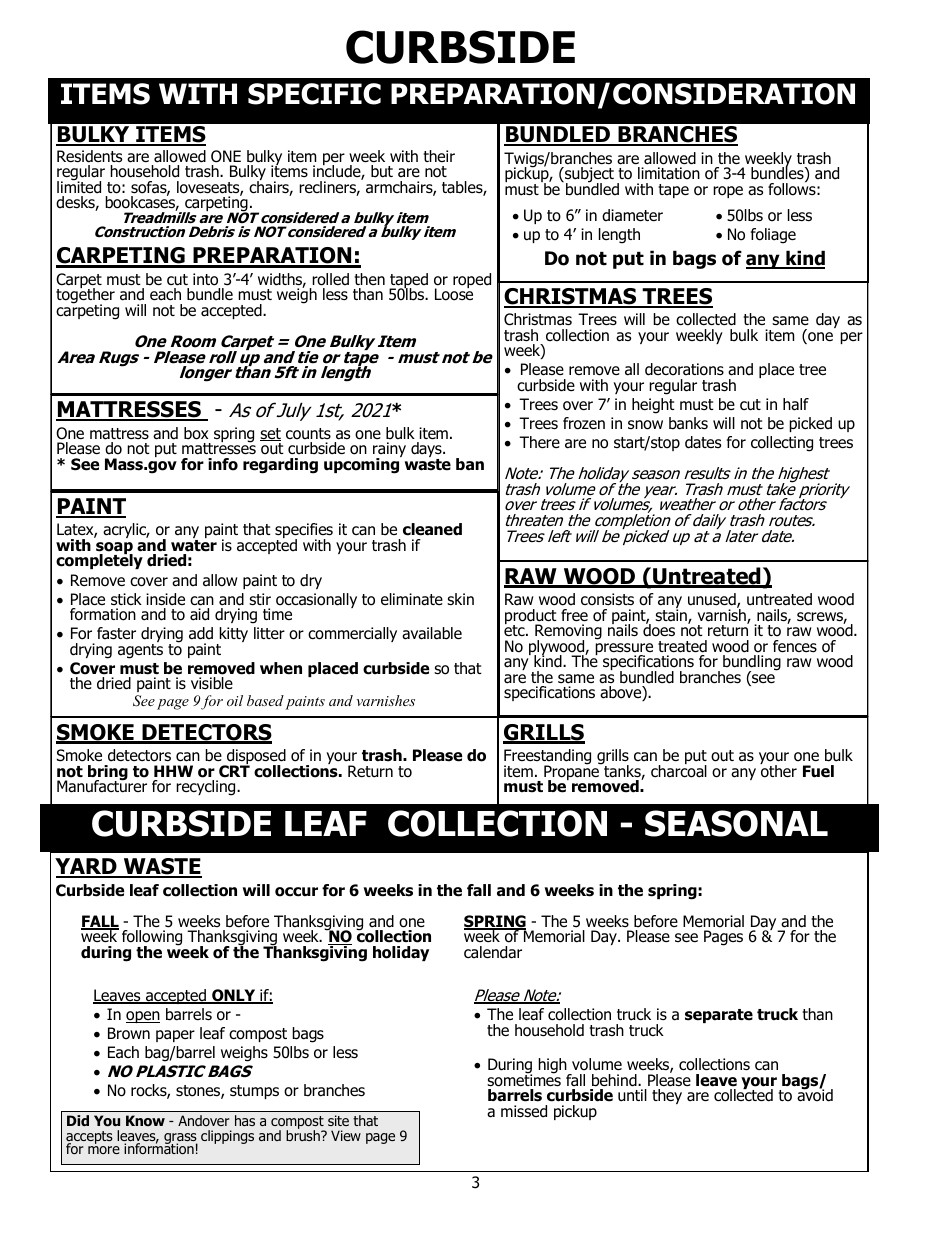 The width and height of the image is (952, 1233). What do you see at coordinates (87, 867) in the image?
I see `YARD` at bounding box center [87, 867].
